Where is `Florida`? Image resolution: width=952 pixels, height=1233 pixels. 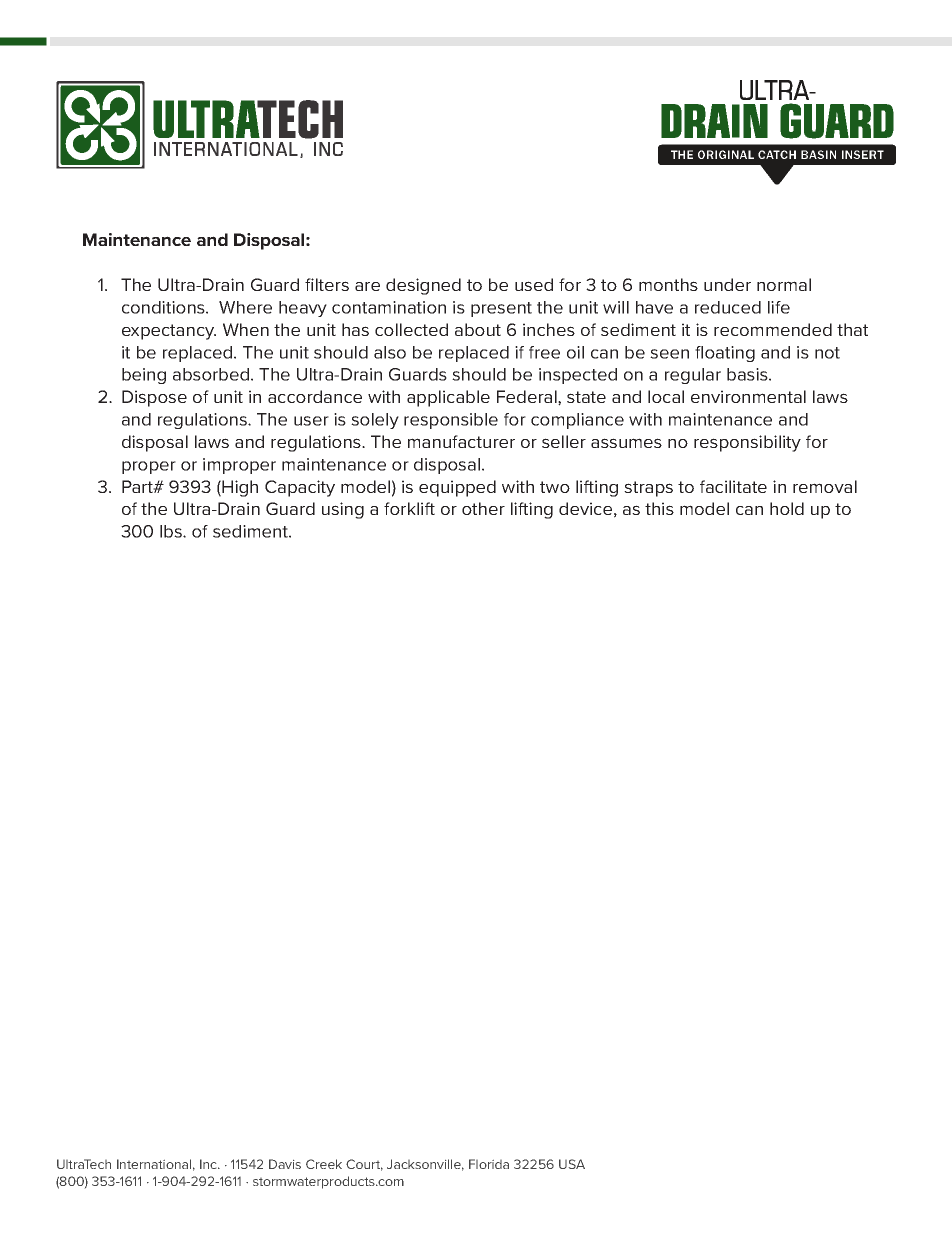
Florida is located at coordinates (489, 1164).
